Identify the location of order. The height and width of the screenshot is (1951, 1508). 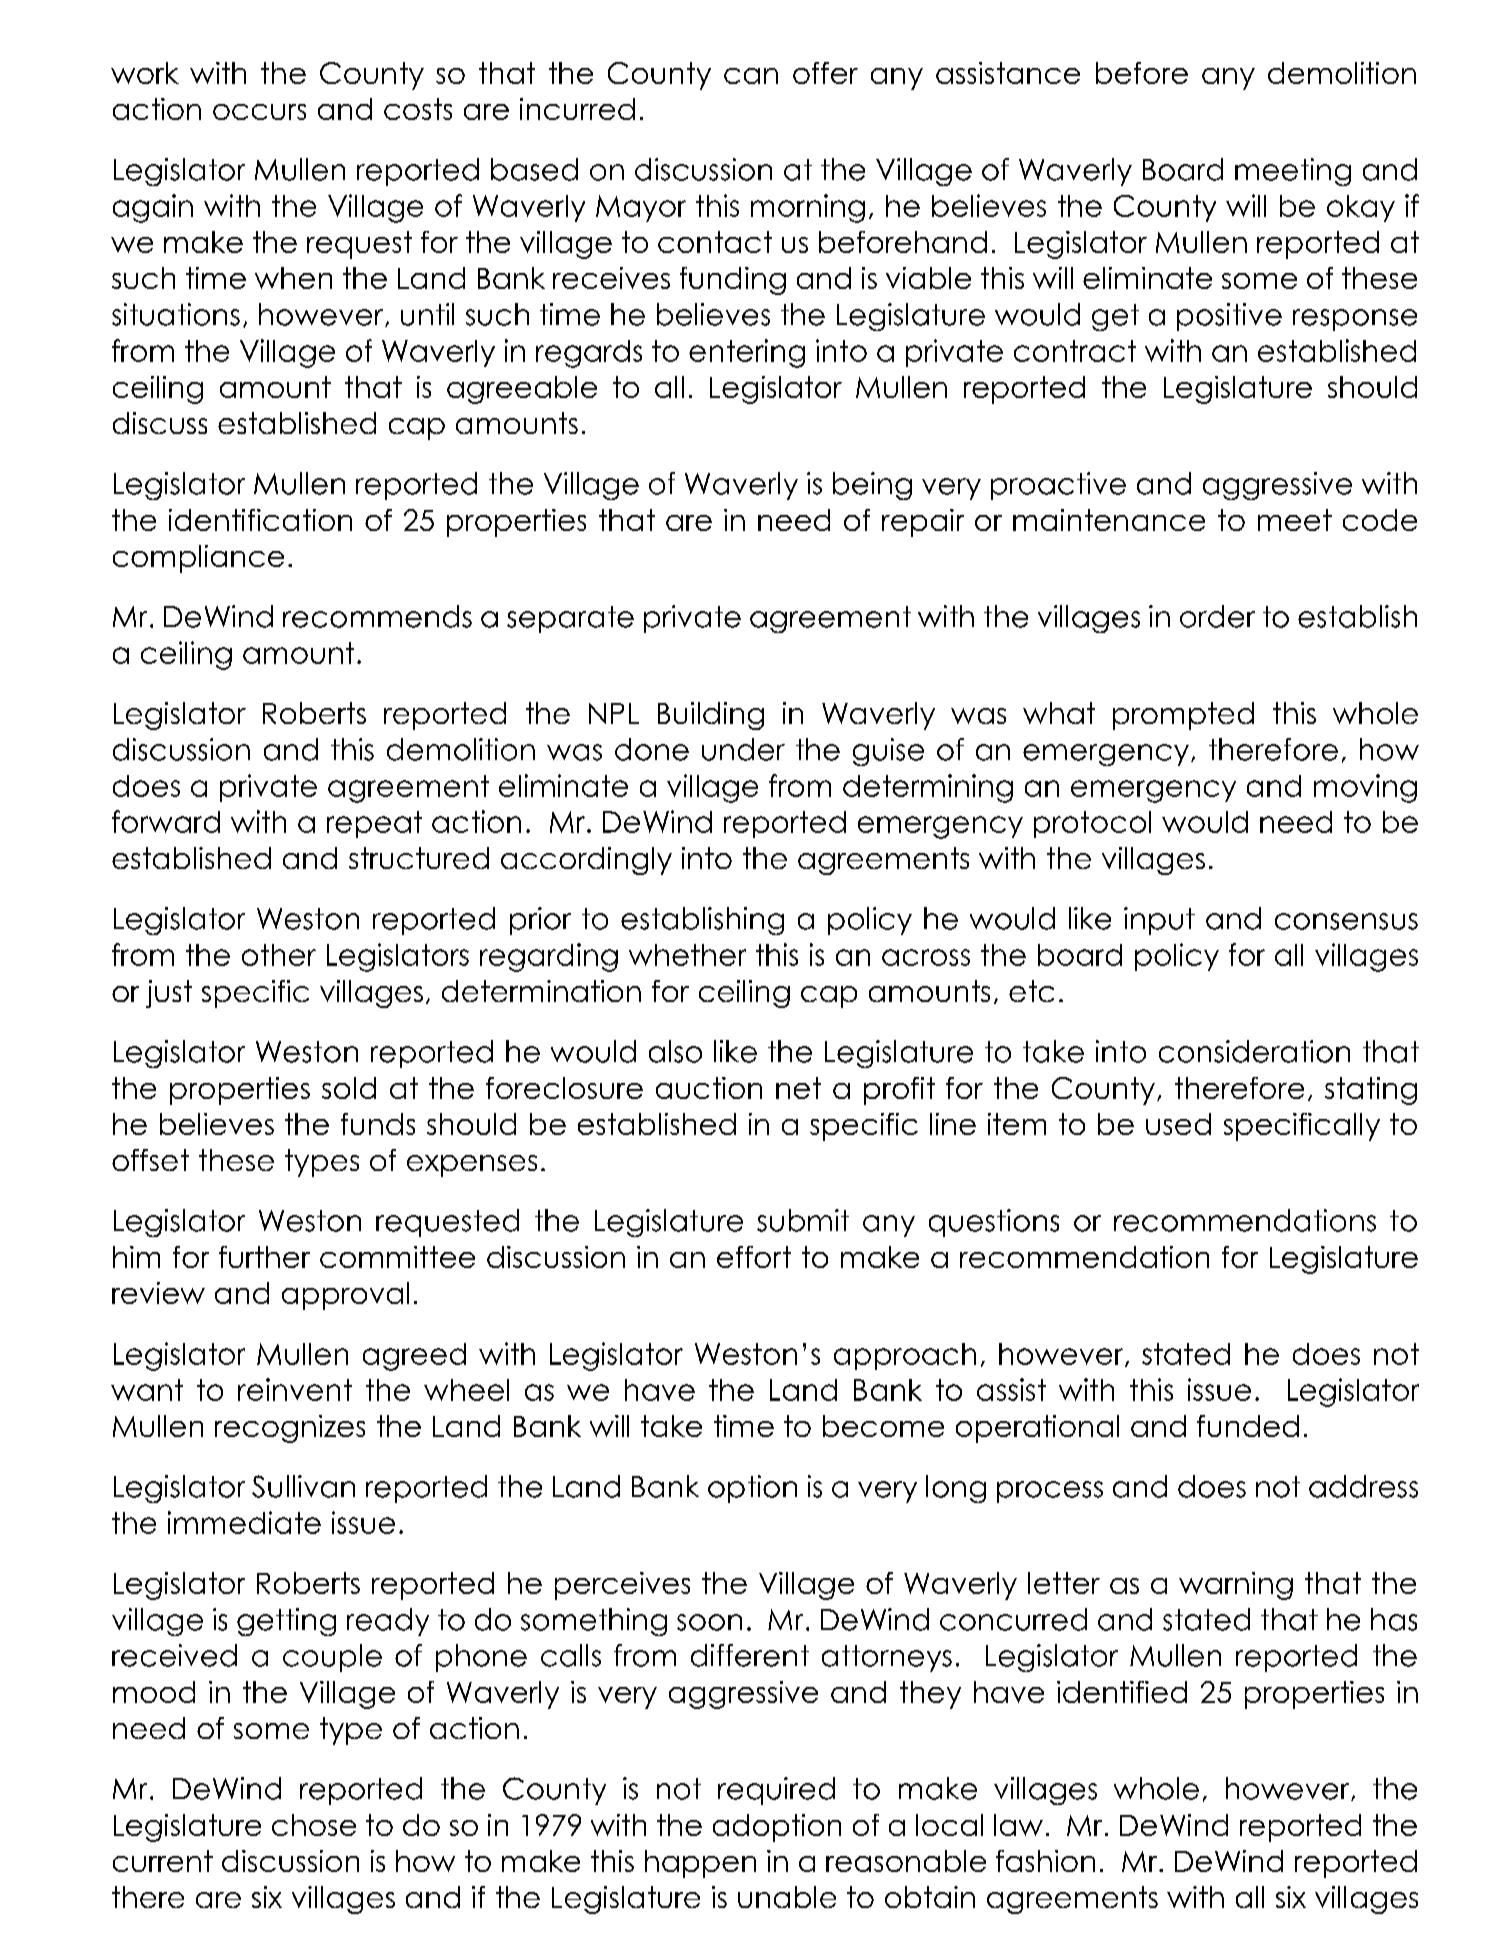
(1217, 616).
